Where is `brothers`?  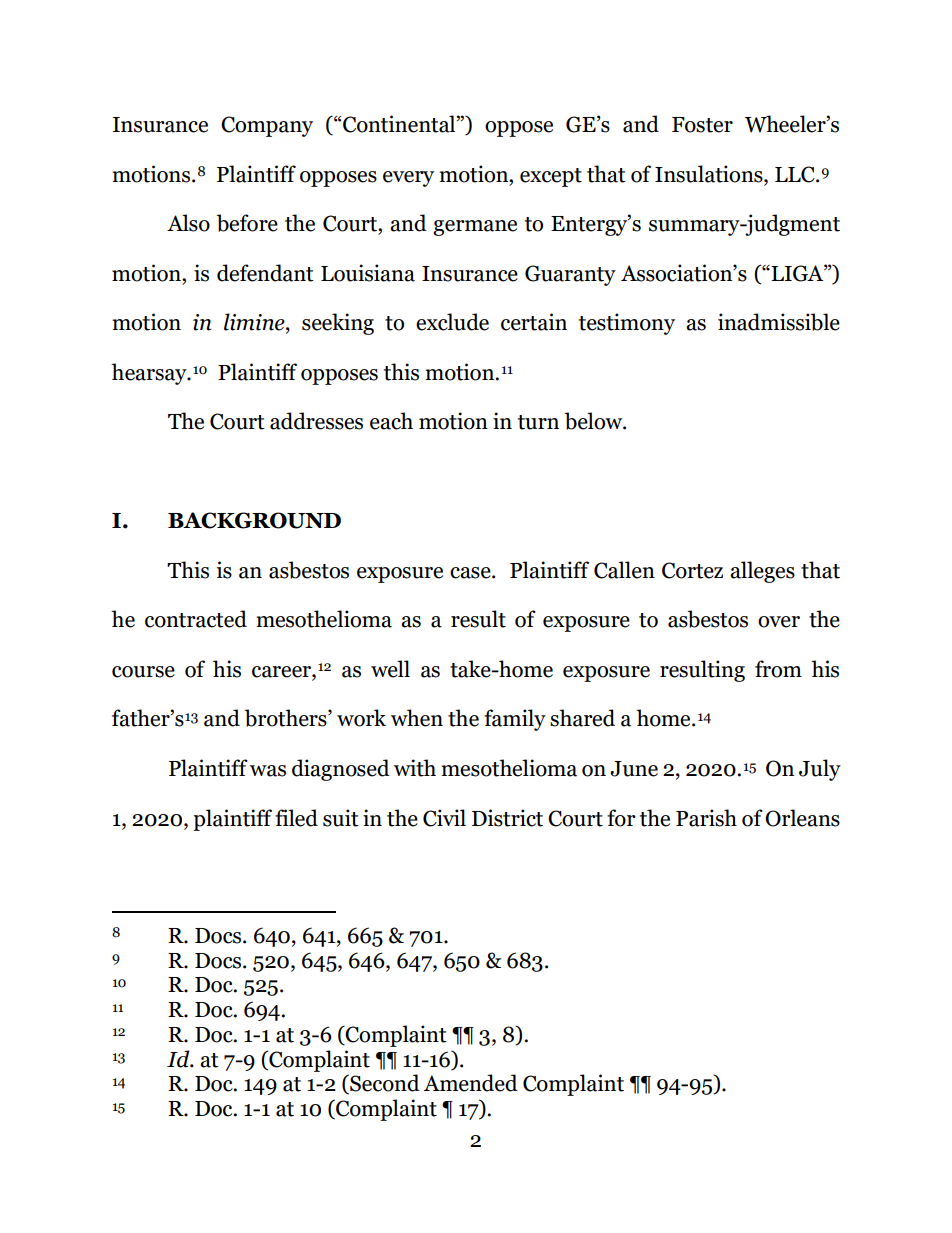 brothers is located at coordinates (287, 718).
